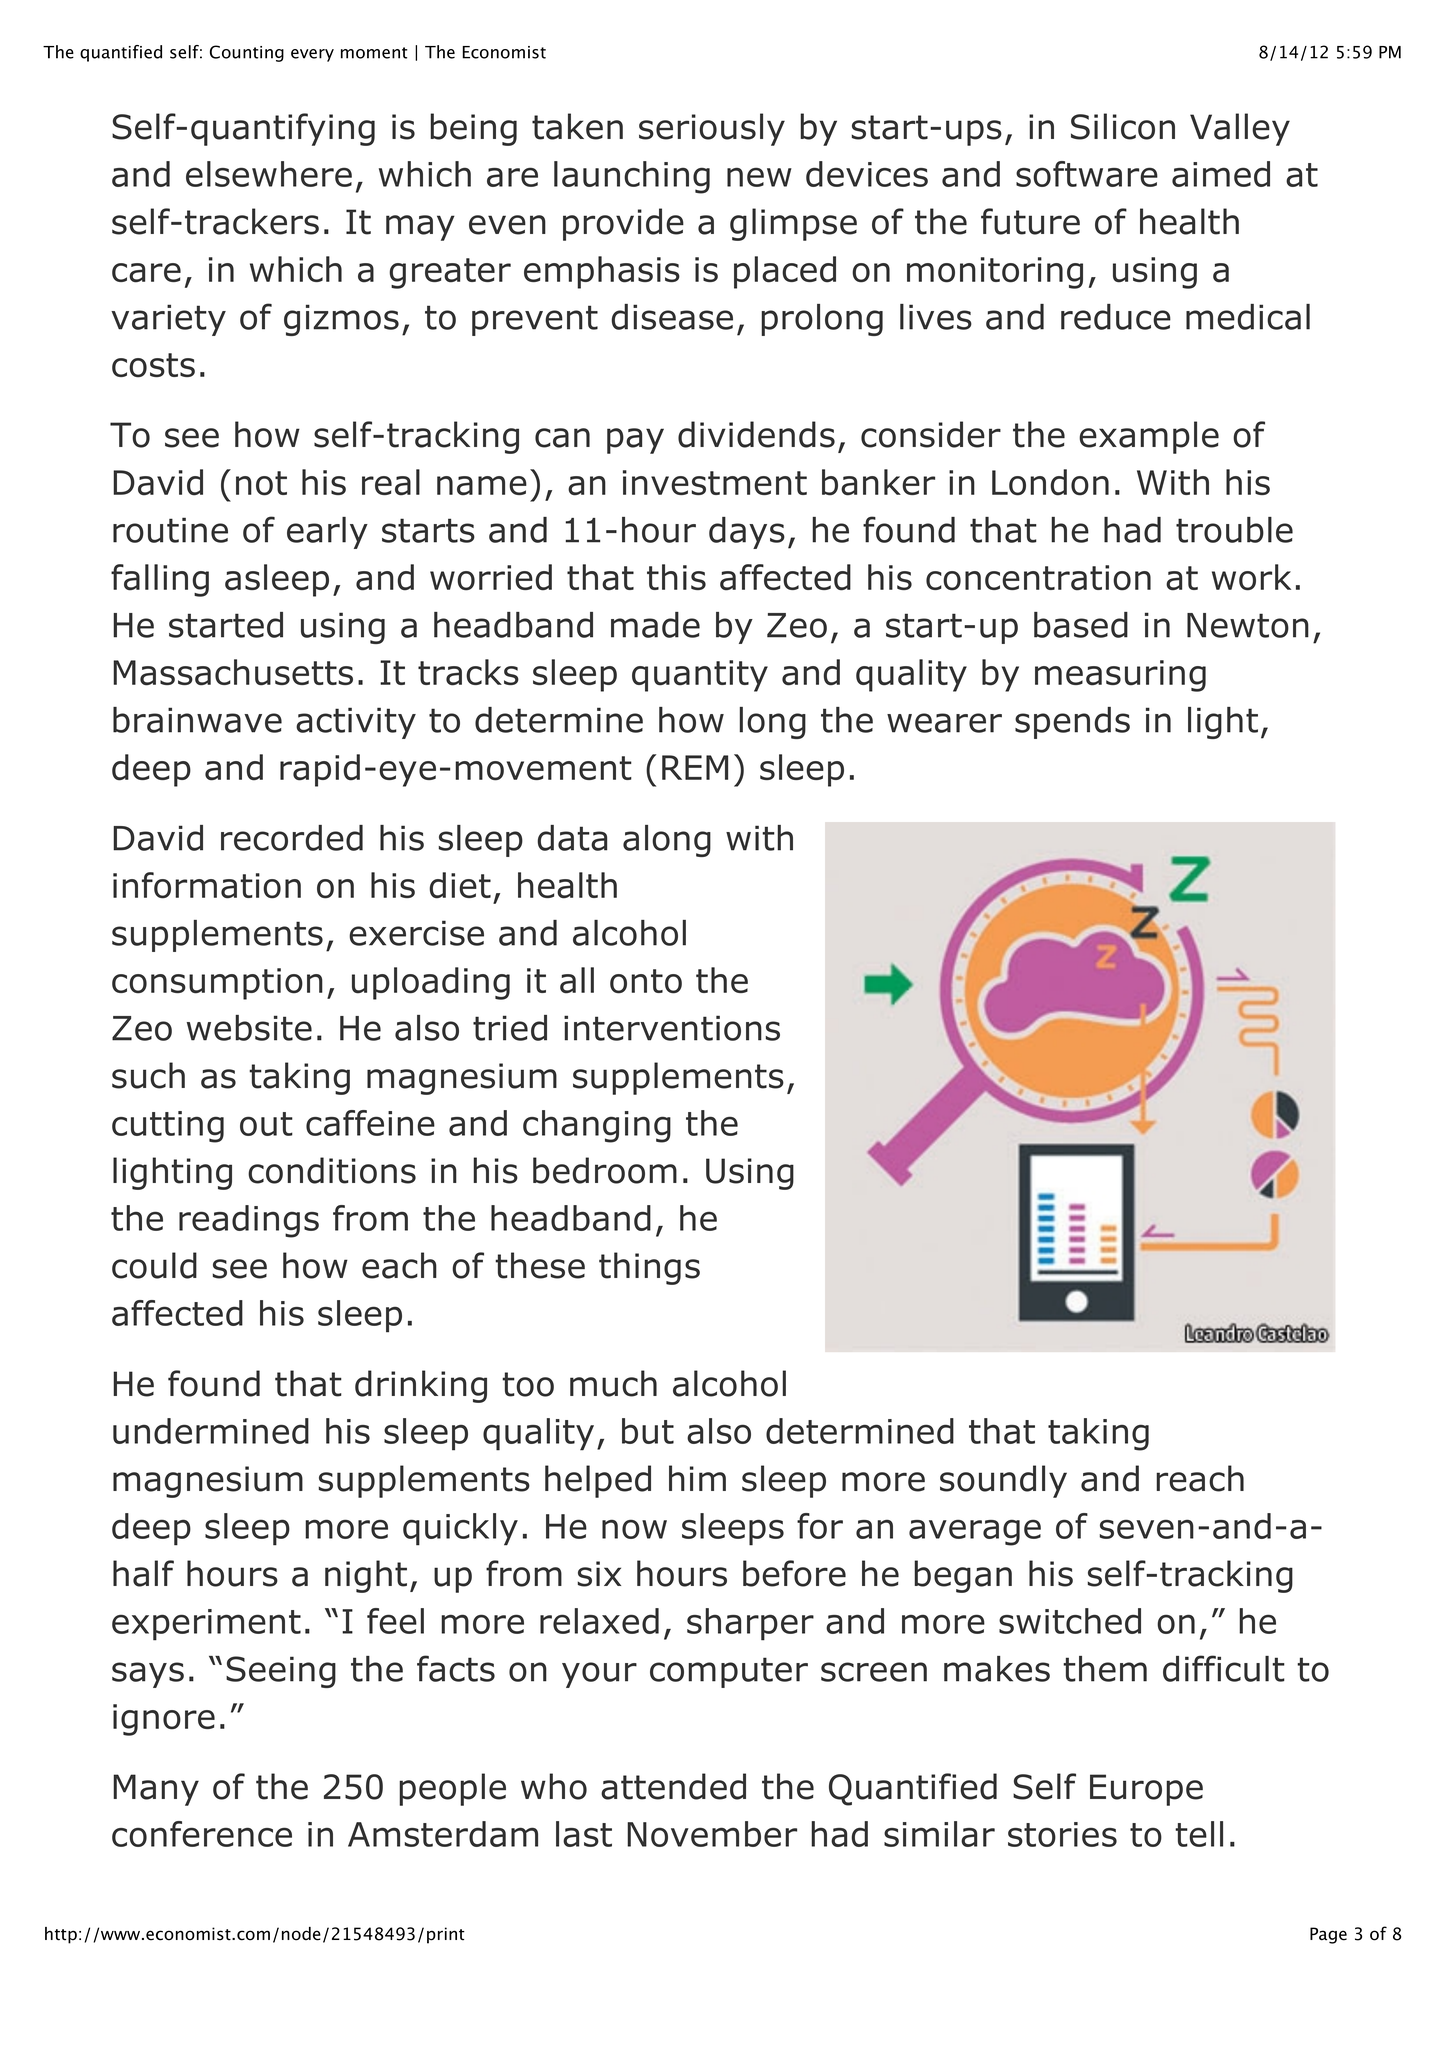 The image size is (1446, 2047). I want to click on readings, so click(249, 1221).
